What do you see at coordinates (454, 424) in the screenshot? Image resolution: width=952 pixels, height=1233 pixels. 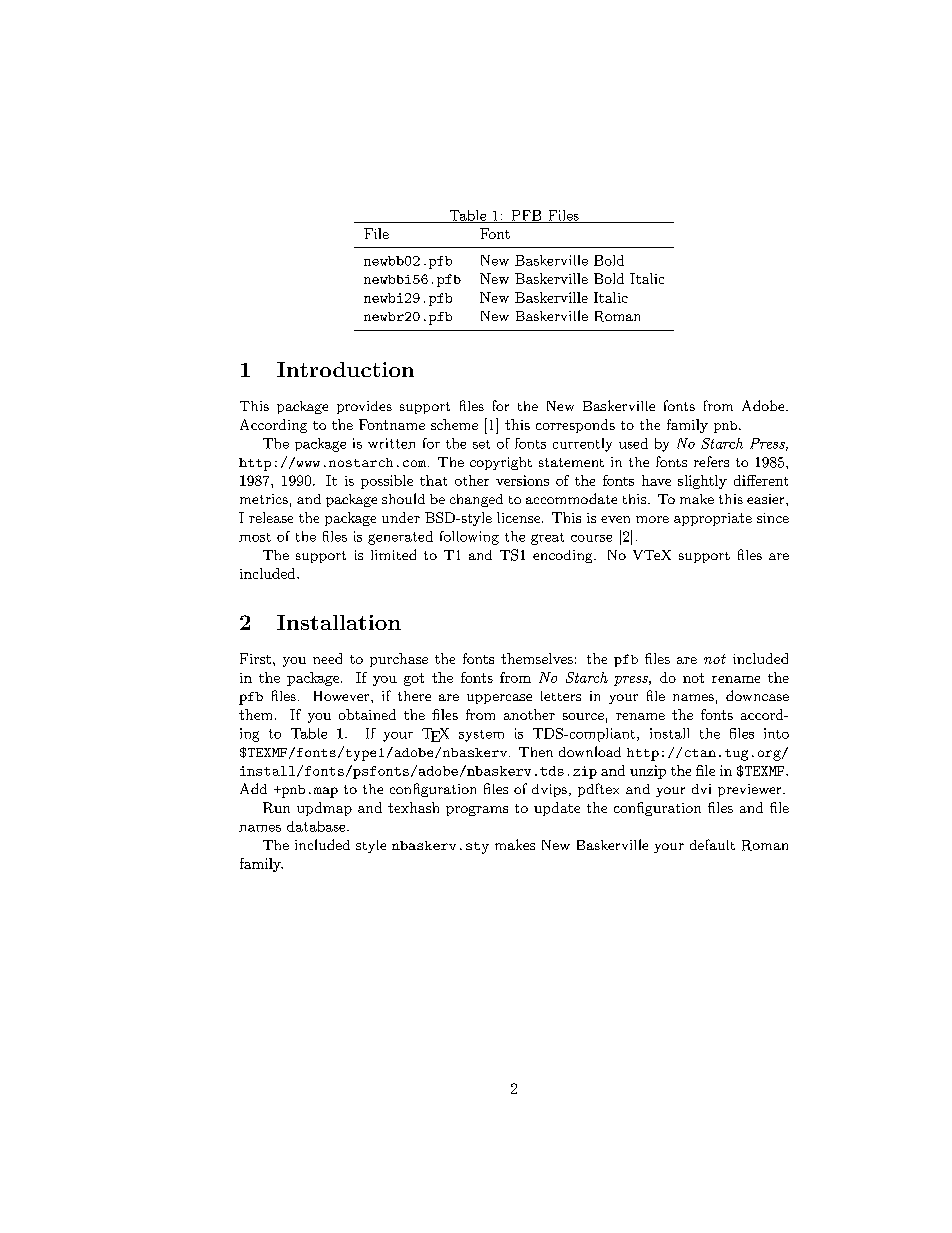 I see `scheme` at bounding box center [454, 424].
